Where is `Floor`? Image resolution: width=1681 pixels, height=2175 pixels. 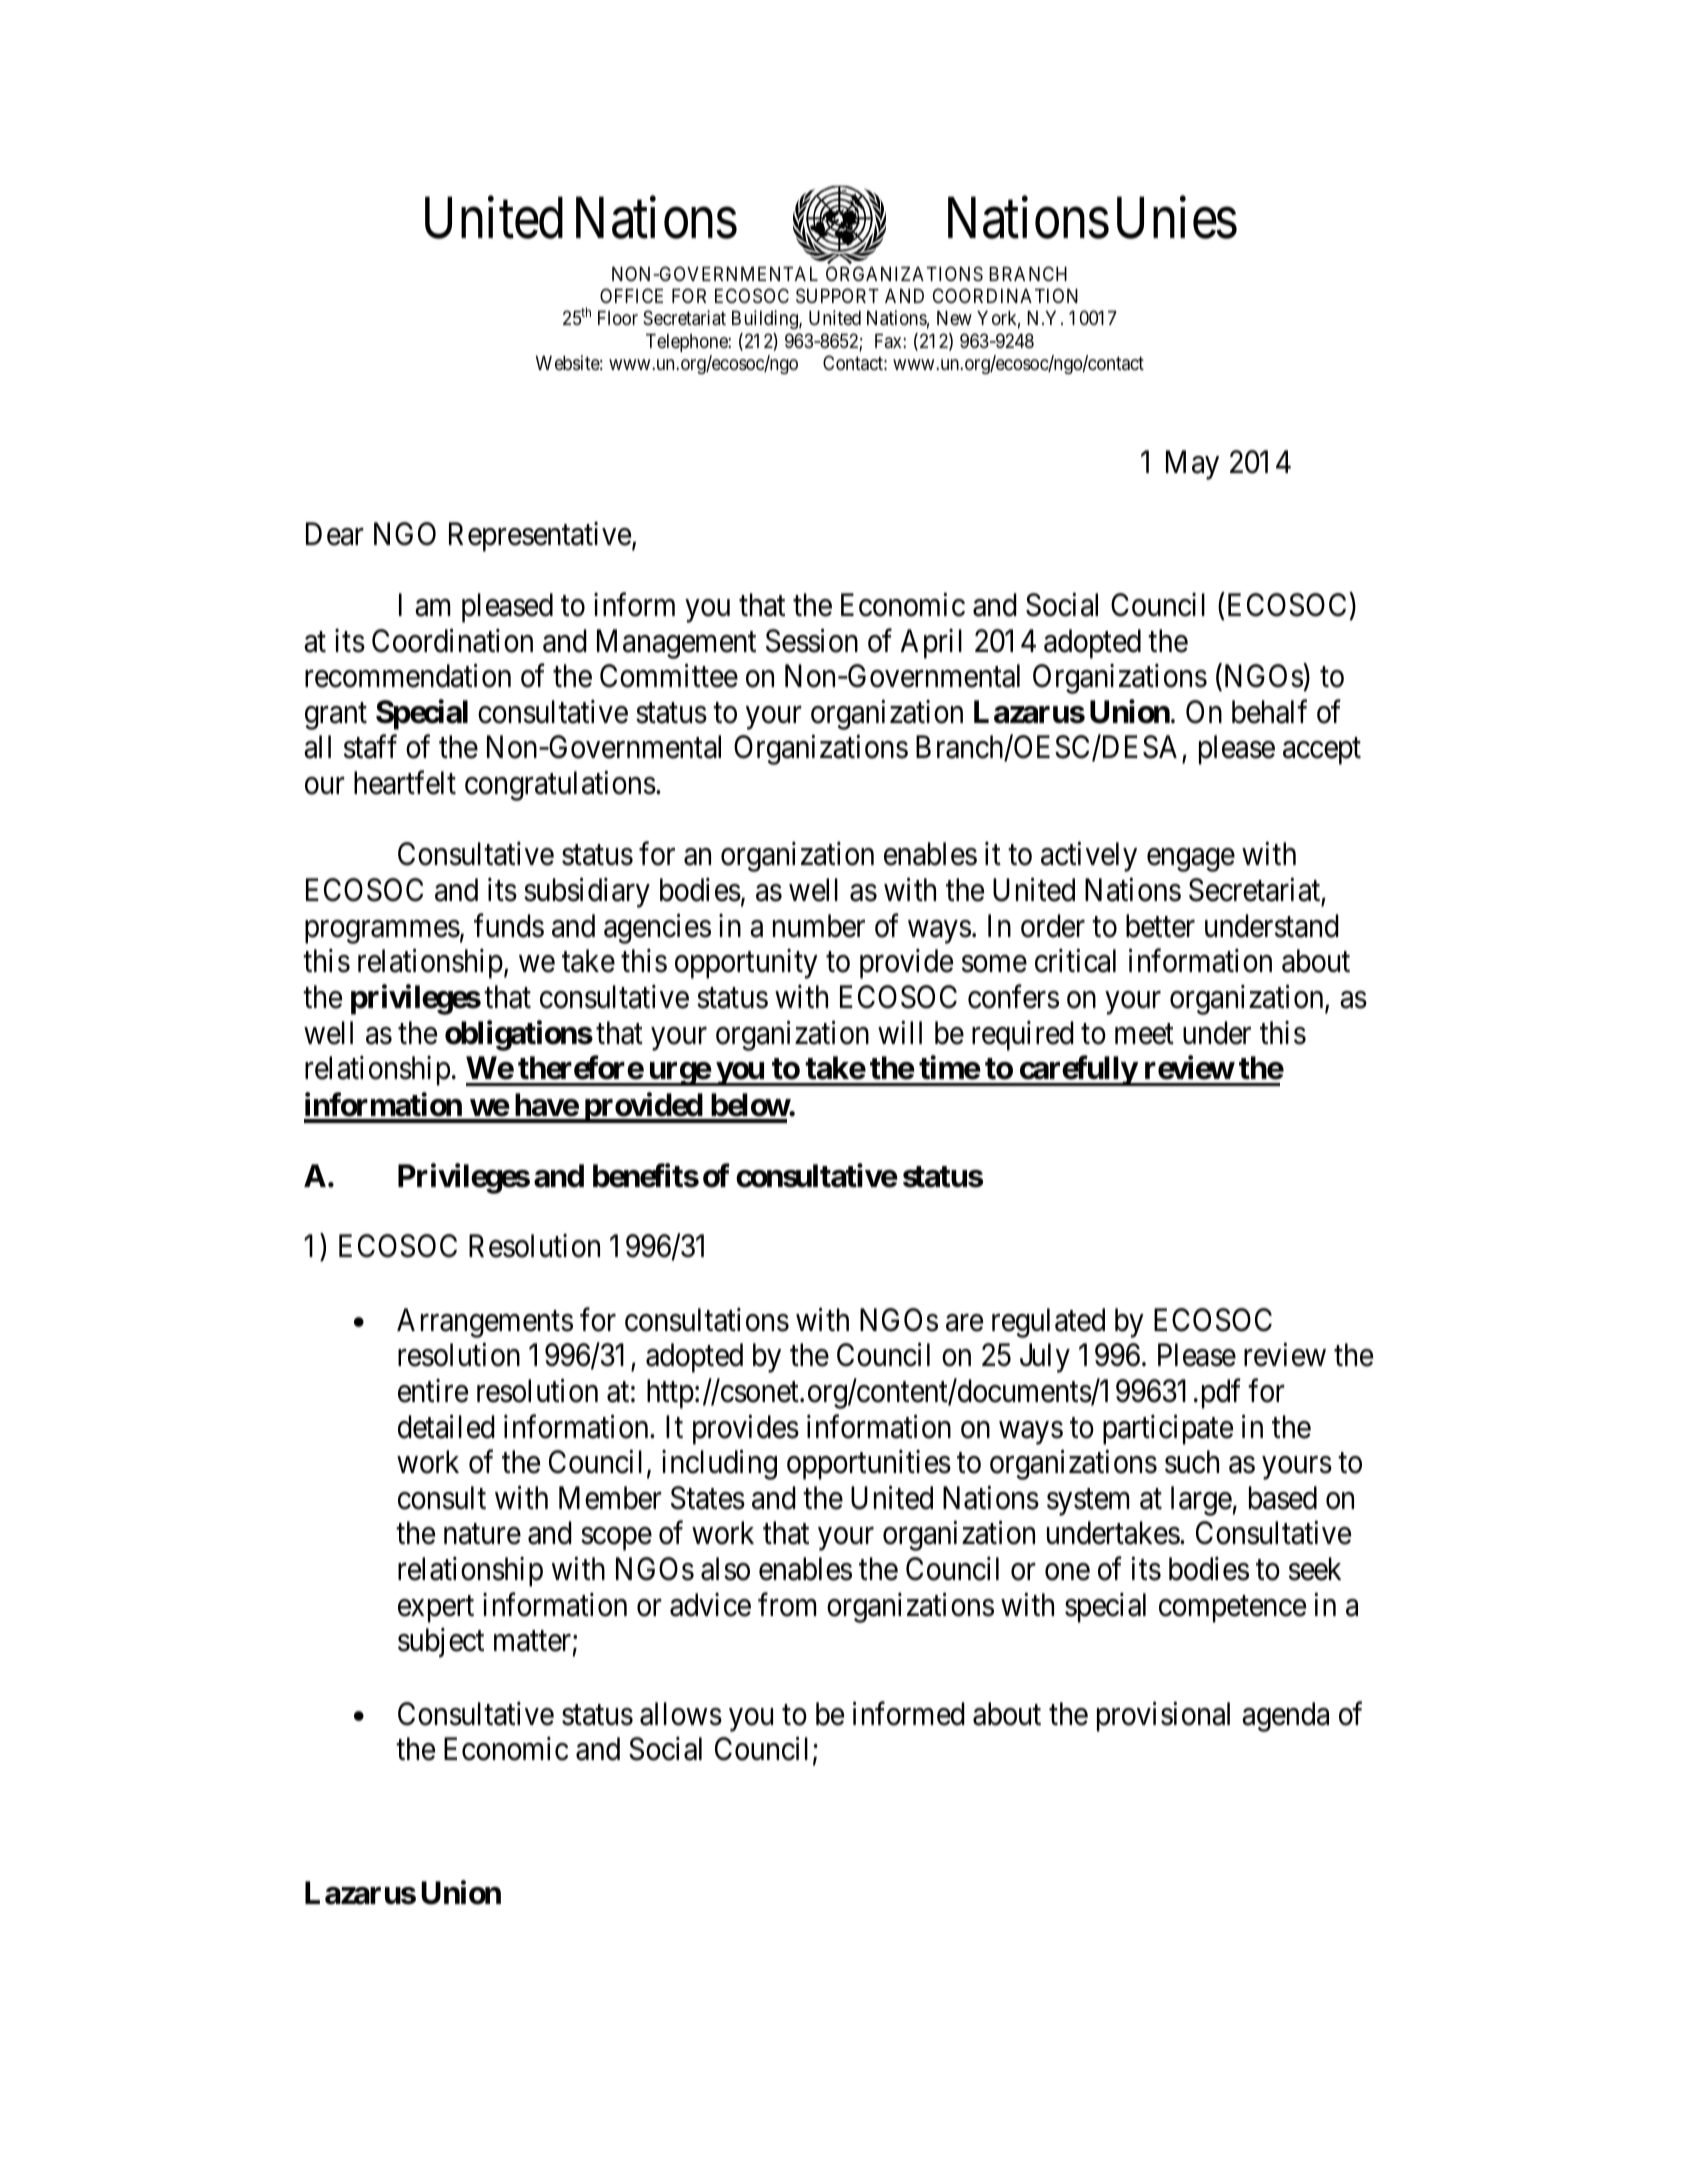
Floor is located at coordinates (618, 318).
